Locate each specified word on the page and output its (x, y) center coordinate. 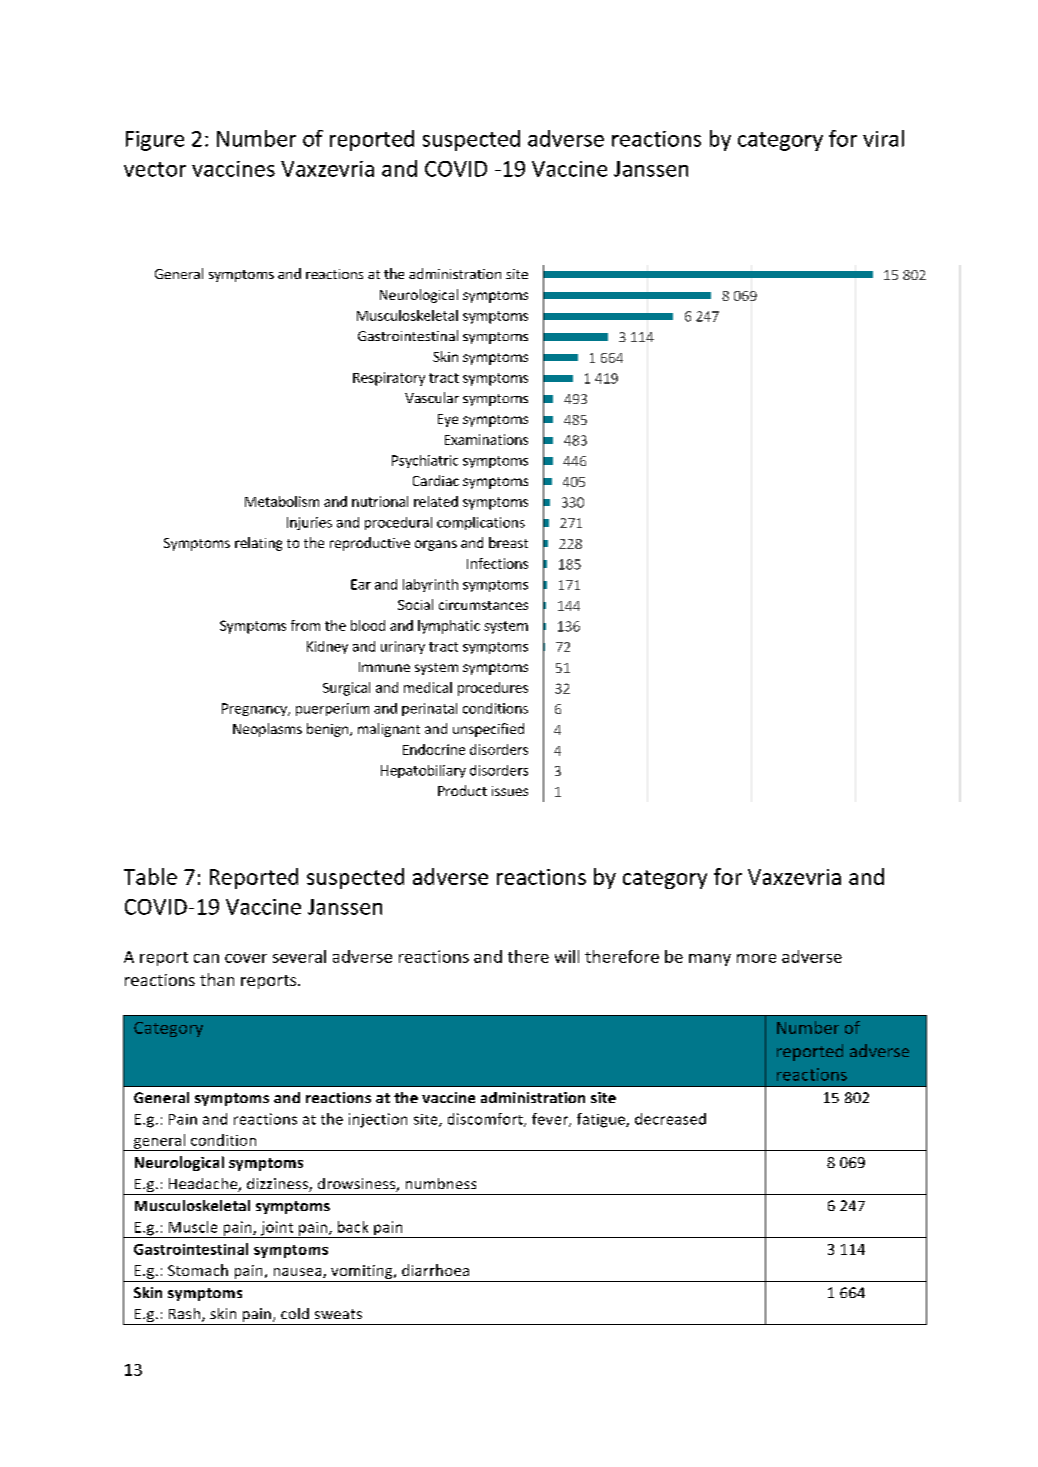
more (756, 958)
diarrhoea (435, 1270)
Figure (155, 141)
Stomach (198, 1270)
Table (150, 876)
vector (155, 169)
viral (883, 138)
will (567, 956)
